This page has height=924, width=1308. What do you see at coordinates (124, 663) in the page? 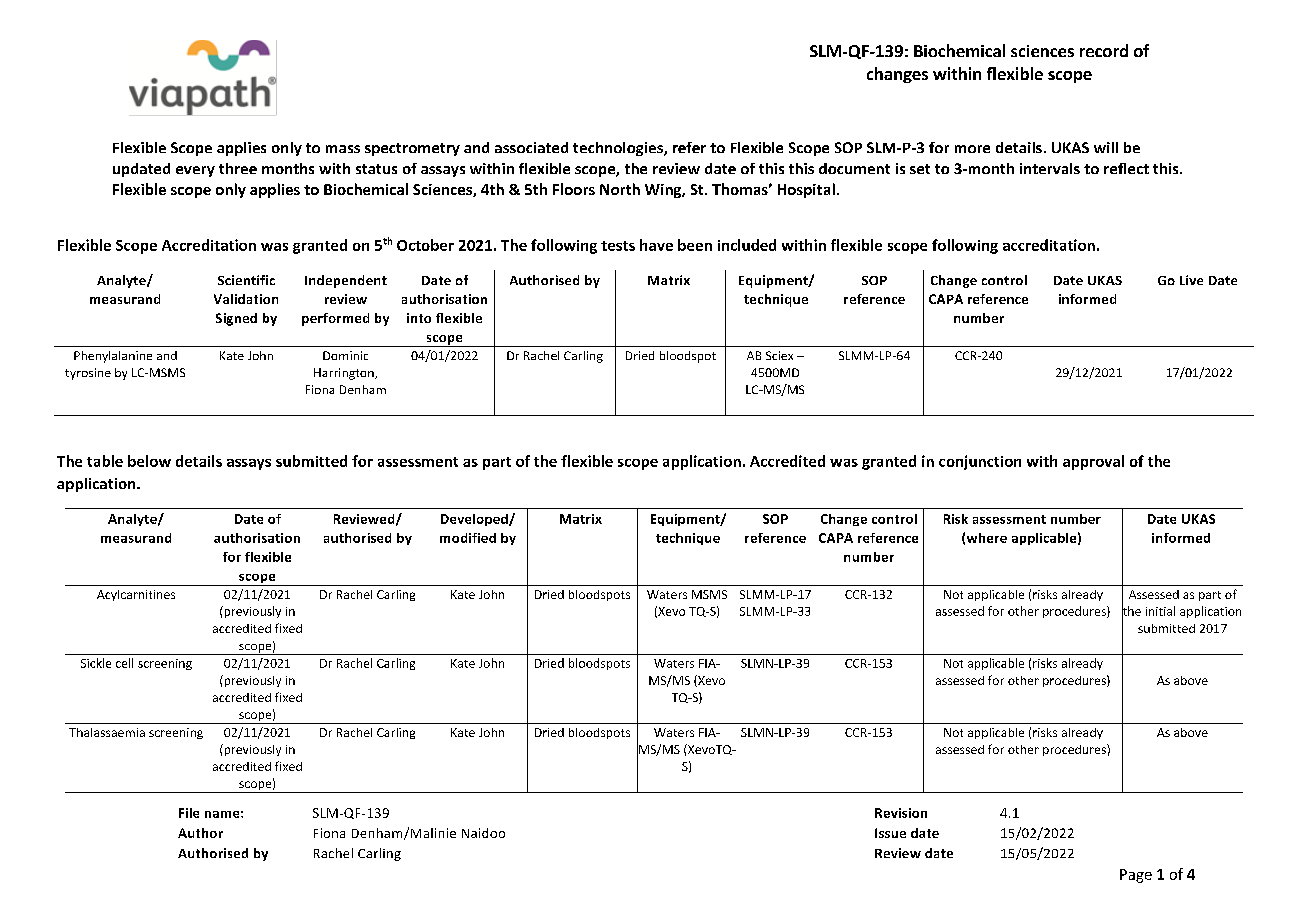
I see `cell` at bounding box center [124, 663].
